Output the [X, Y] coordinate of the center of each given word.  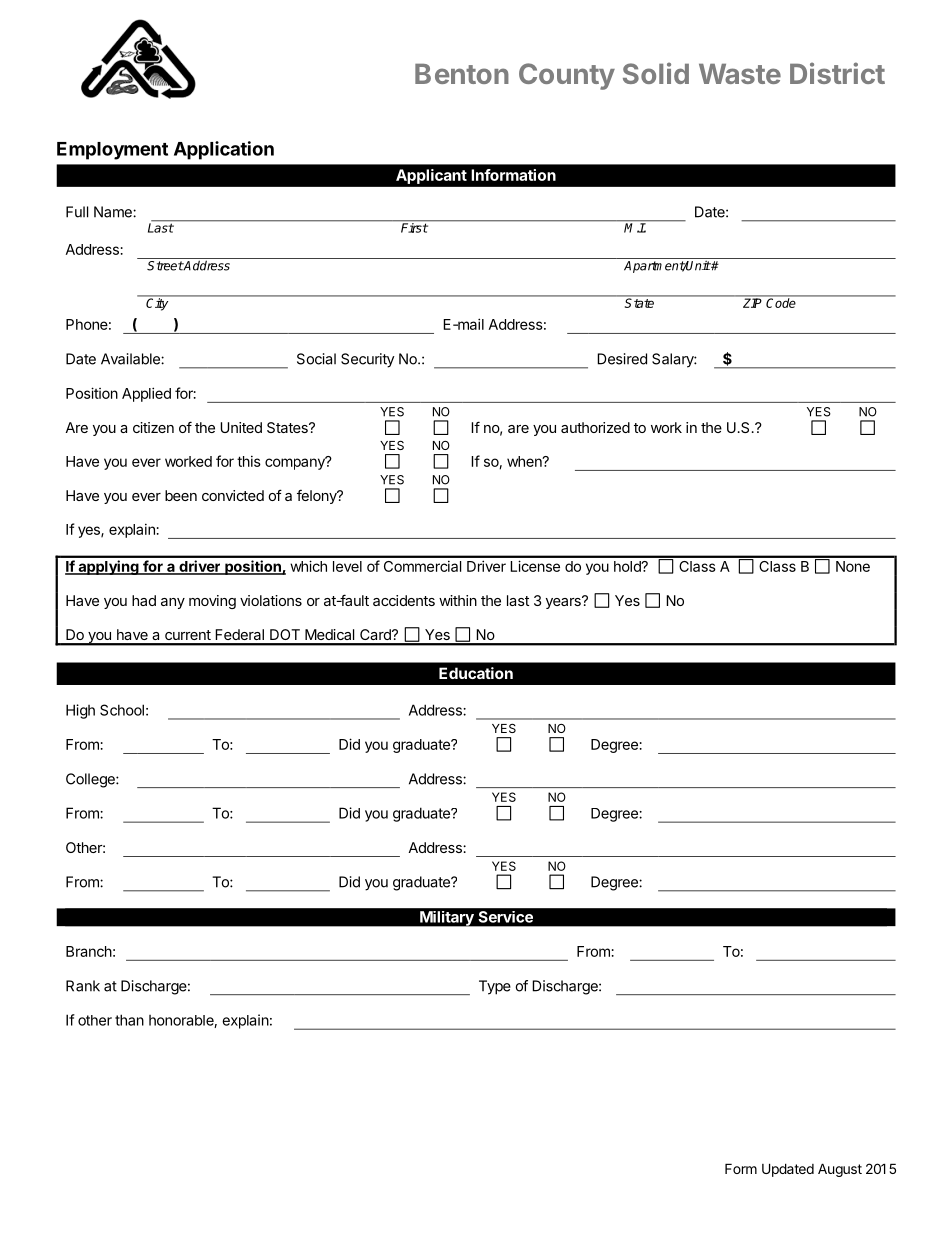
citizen [153, 427]
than [129, 1020]
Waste [740, 74]
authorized [595, 427]
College [91, 780]
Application [224, 150]
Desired [622, 359]
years [564, 602]
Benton [462, 74]
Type [495, 987]
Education [476, 673]
